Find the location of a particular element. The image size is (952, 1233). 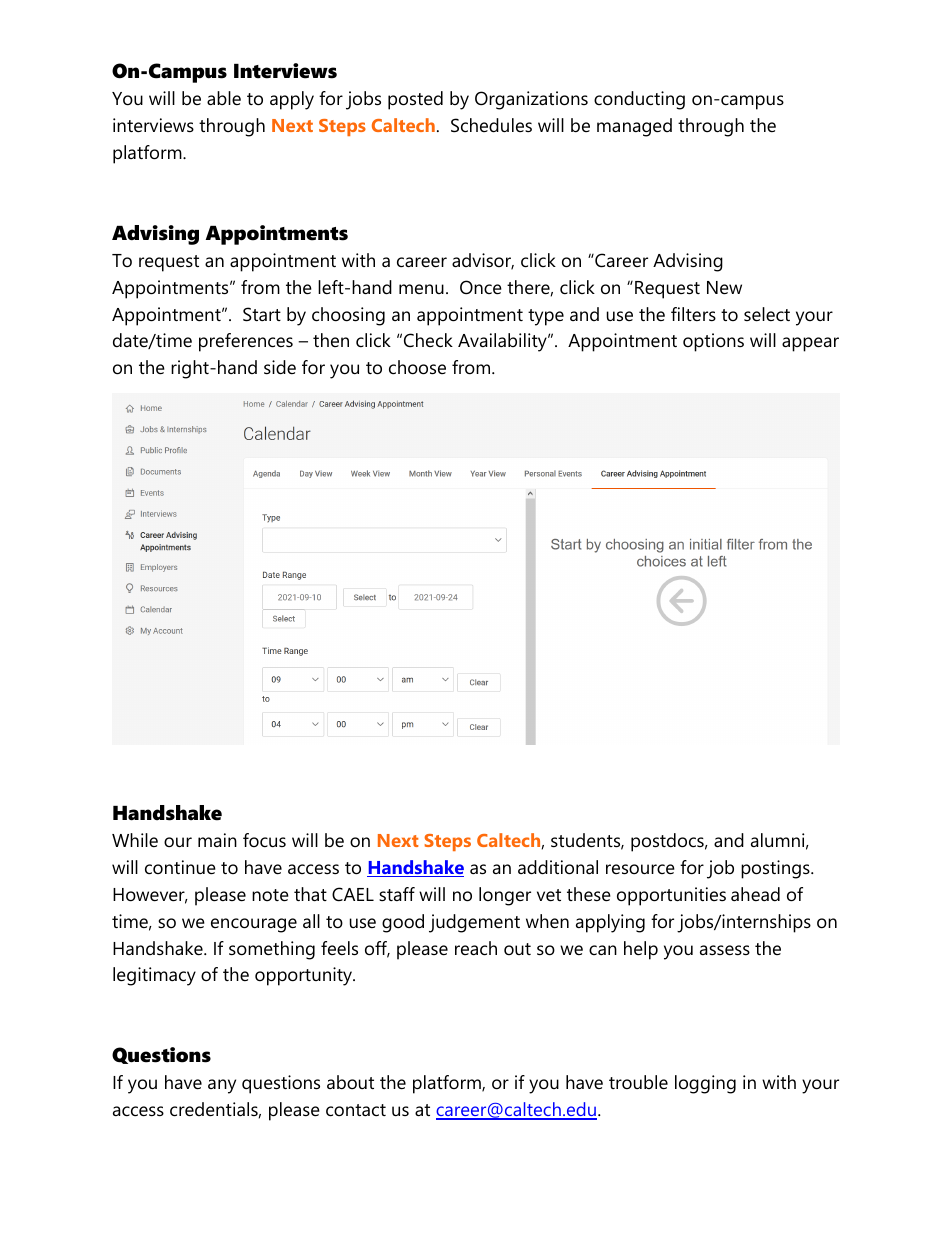

preferences is located at coordinates (246, 342).
